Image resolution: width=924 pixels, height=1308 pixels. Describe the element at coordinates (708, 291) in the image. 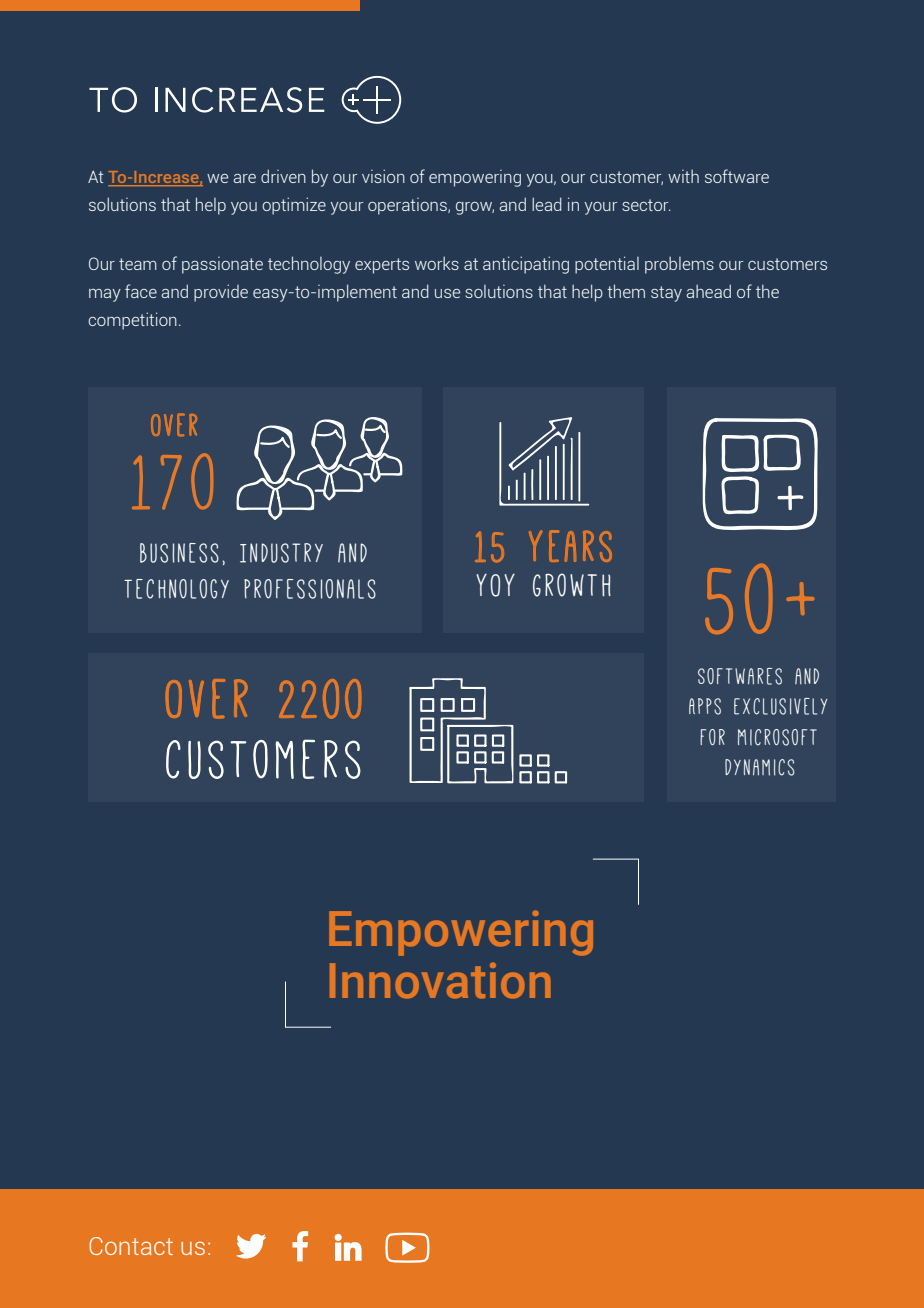

I see `ahead` at that location.
